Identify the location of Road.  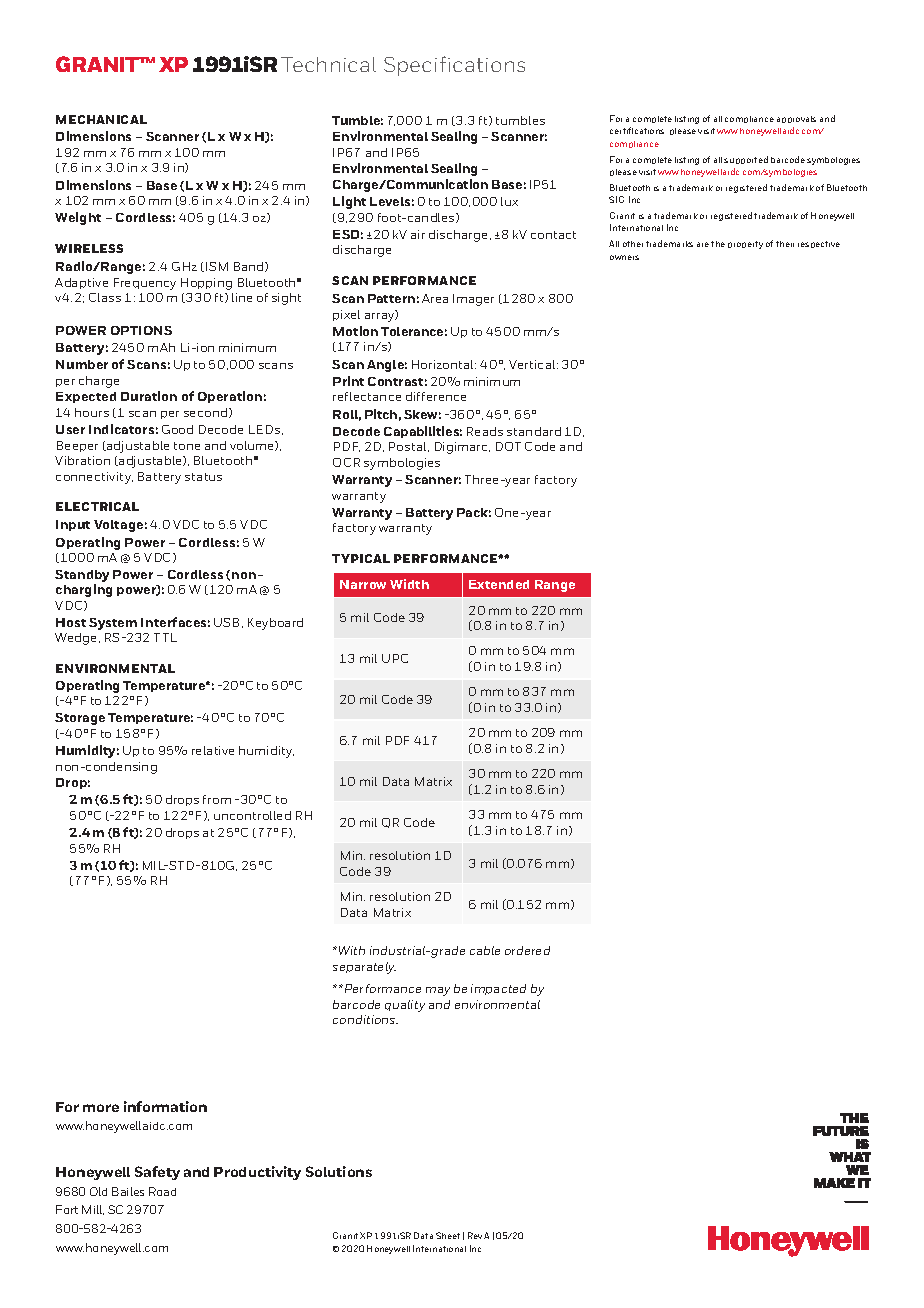
(162, 1191).
